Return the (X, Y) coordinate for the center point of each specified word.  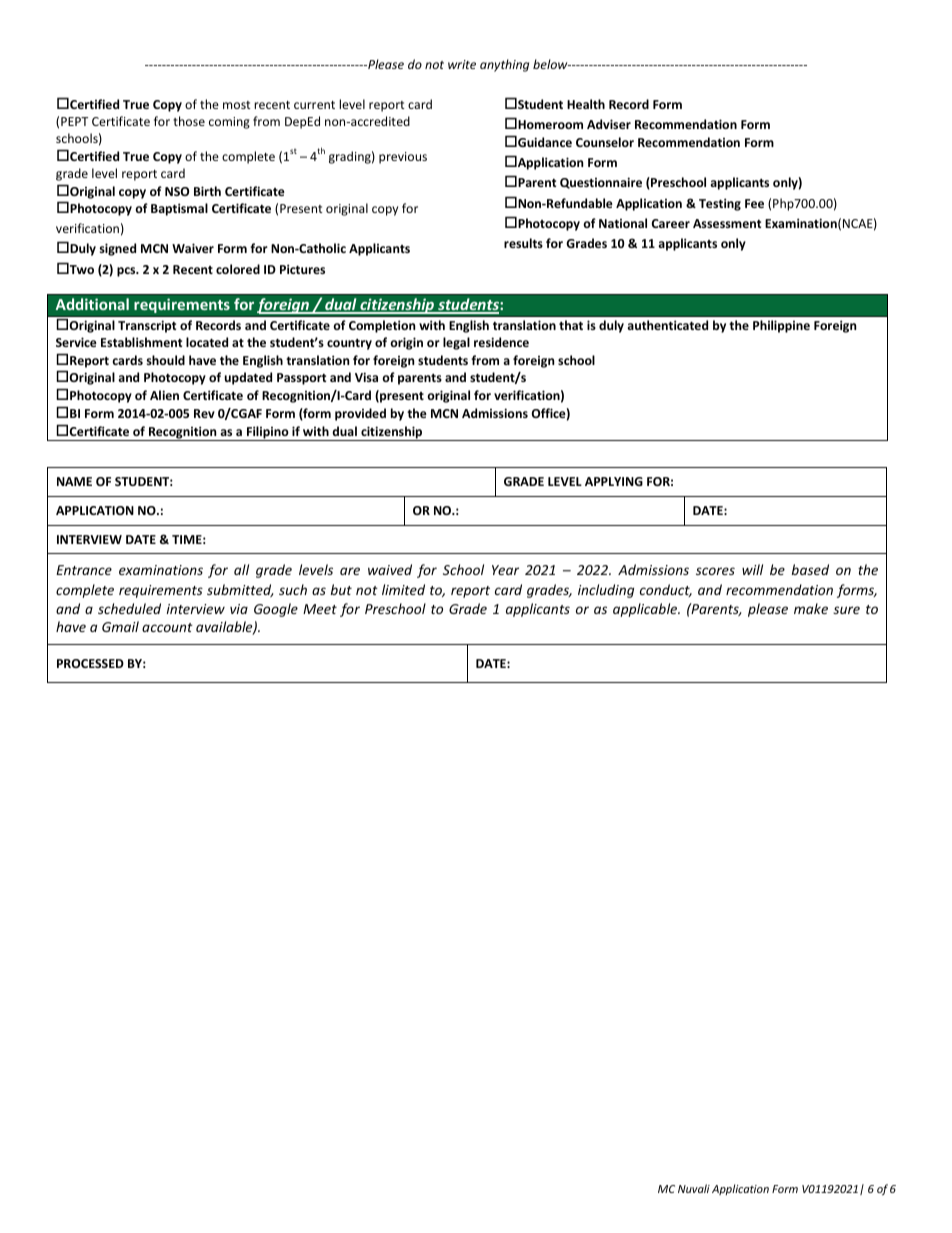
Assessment (727, 223)
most (237, 105)
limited (403, 589)
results (523, 243)
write (462, 64)
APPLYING (614, 481)
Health (586, 104)
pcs (127, 272)
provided (360, 414)
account (167, 627)
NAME (74, 481)
